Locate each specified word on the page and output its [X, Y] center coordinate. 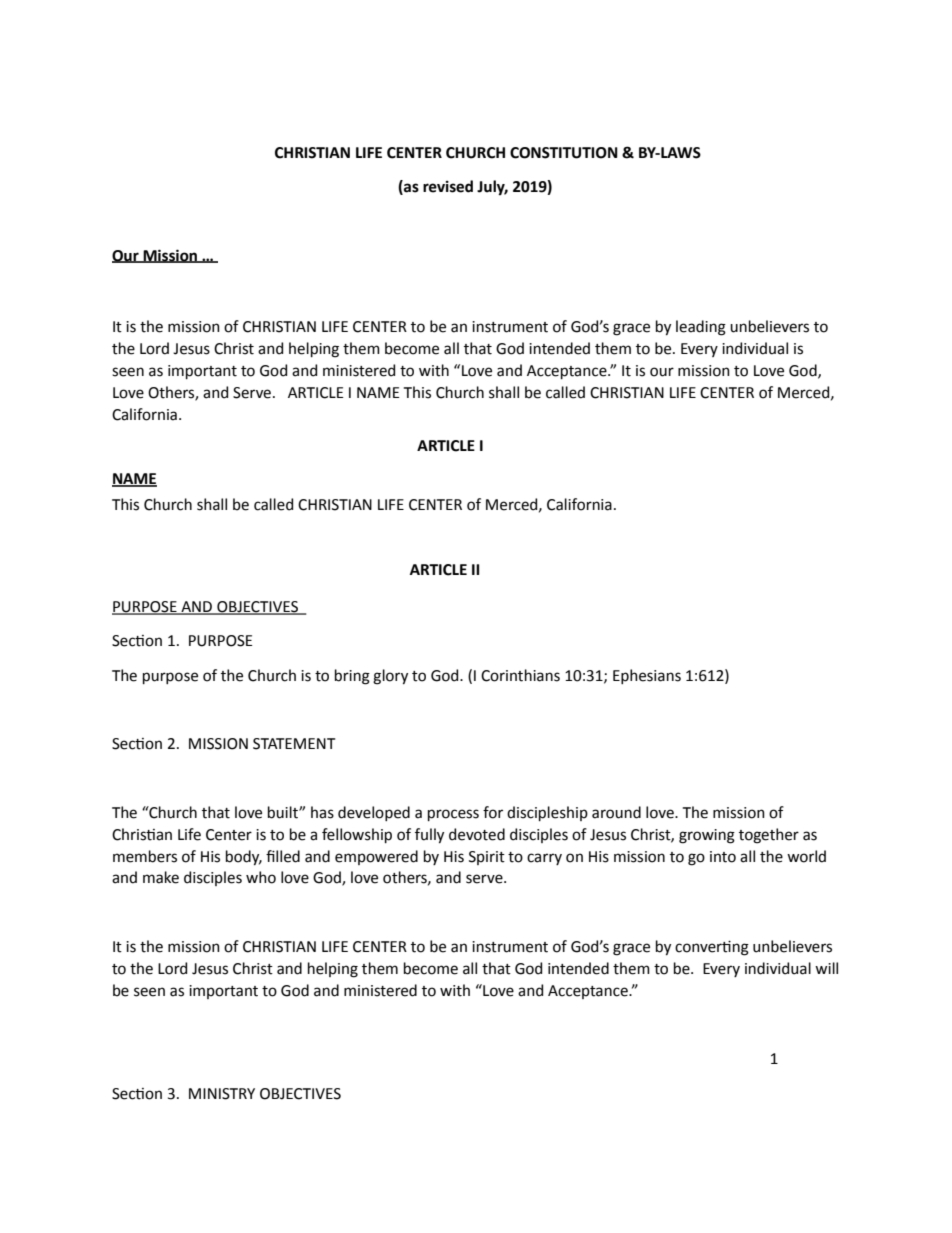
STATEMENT [294, 744]
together [769, 836]
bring [352, 677]
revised [448, 186]
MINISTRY [222, 1094]
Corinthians [520, 675]
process [453, 815]
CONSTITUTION [564, 153]
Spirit [487, 858]
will [826, 968]
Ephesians [647, 676]
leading [701, 328]
